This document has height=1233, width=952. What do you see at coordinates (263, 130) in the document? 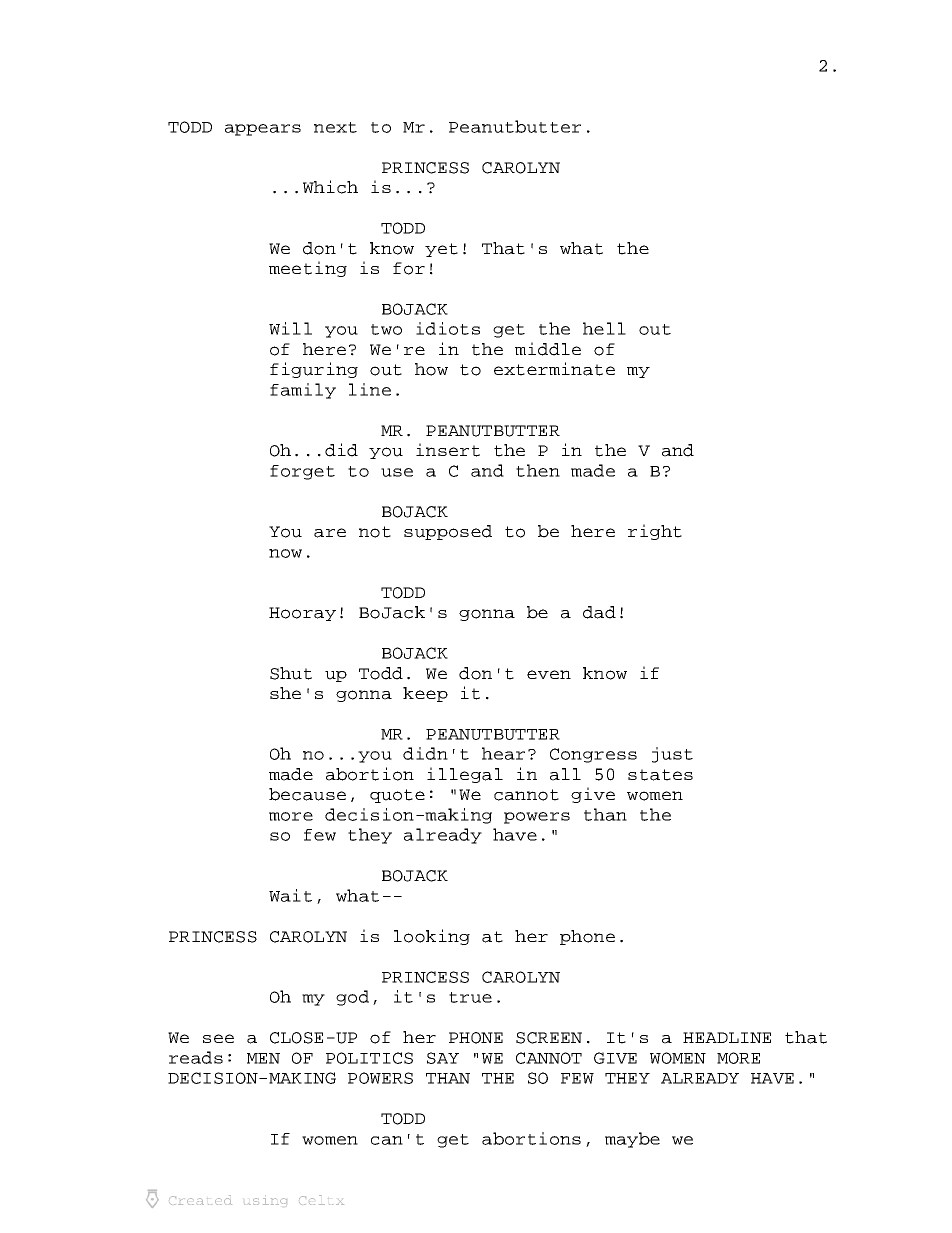
I see `appears` at bounding box center [263, 130].
